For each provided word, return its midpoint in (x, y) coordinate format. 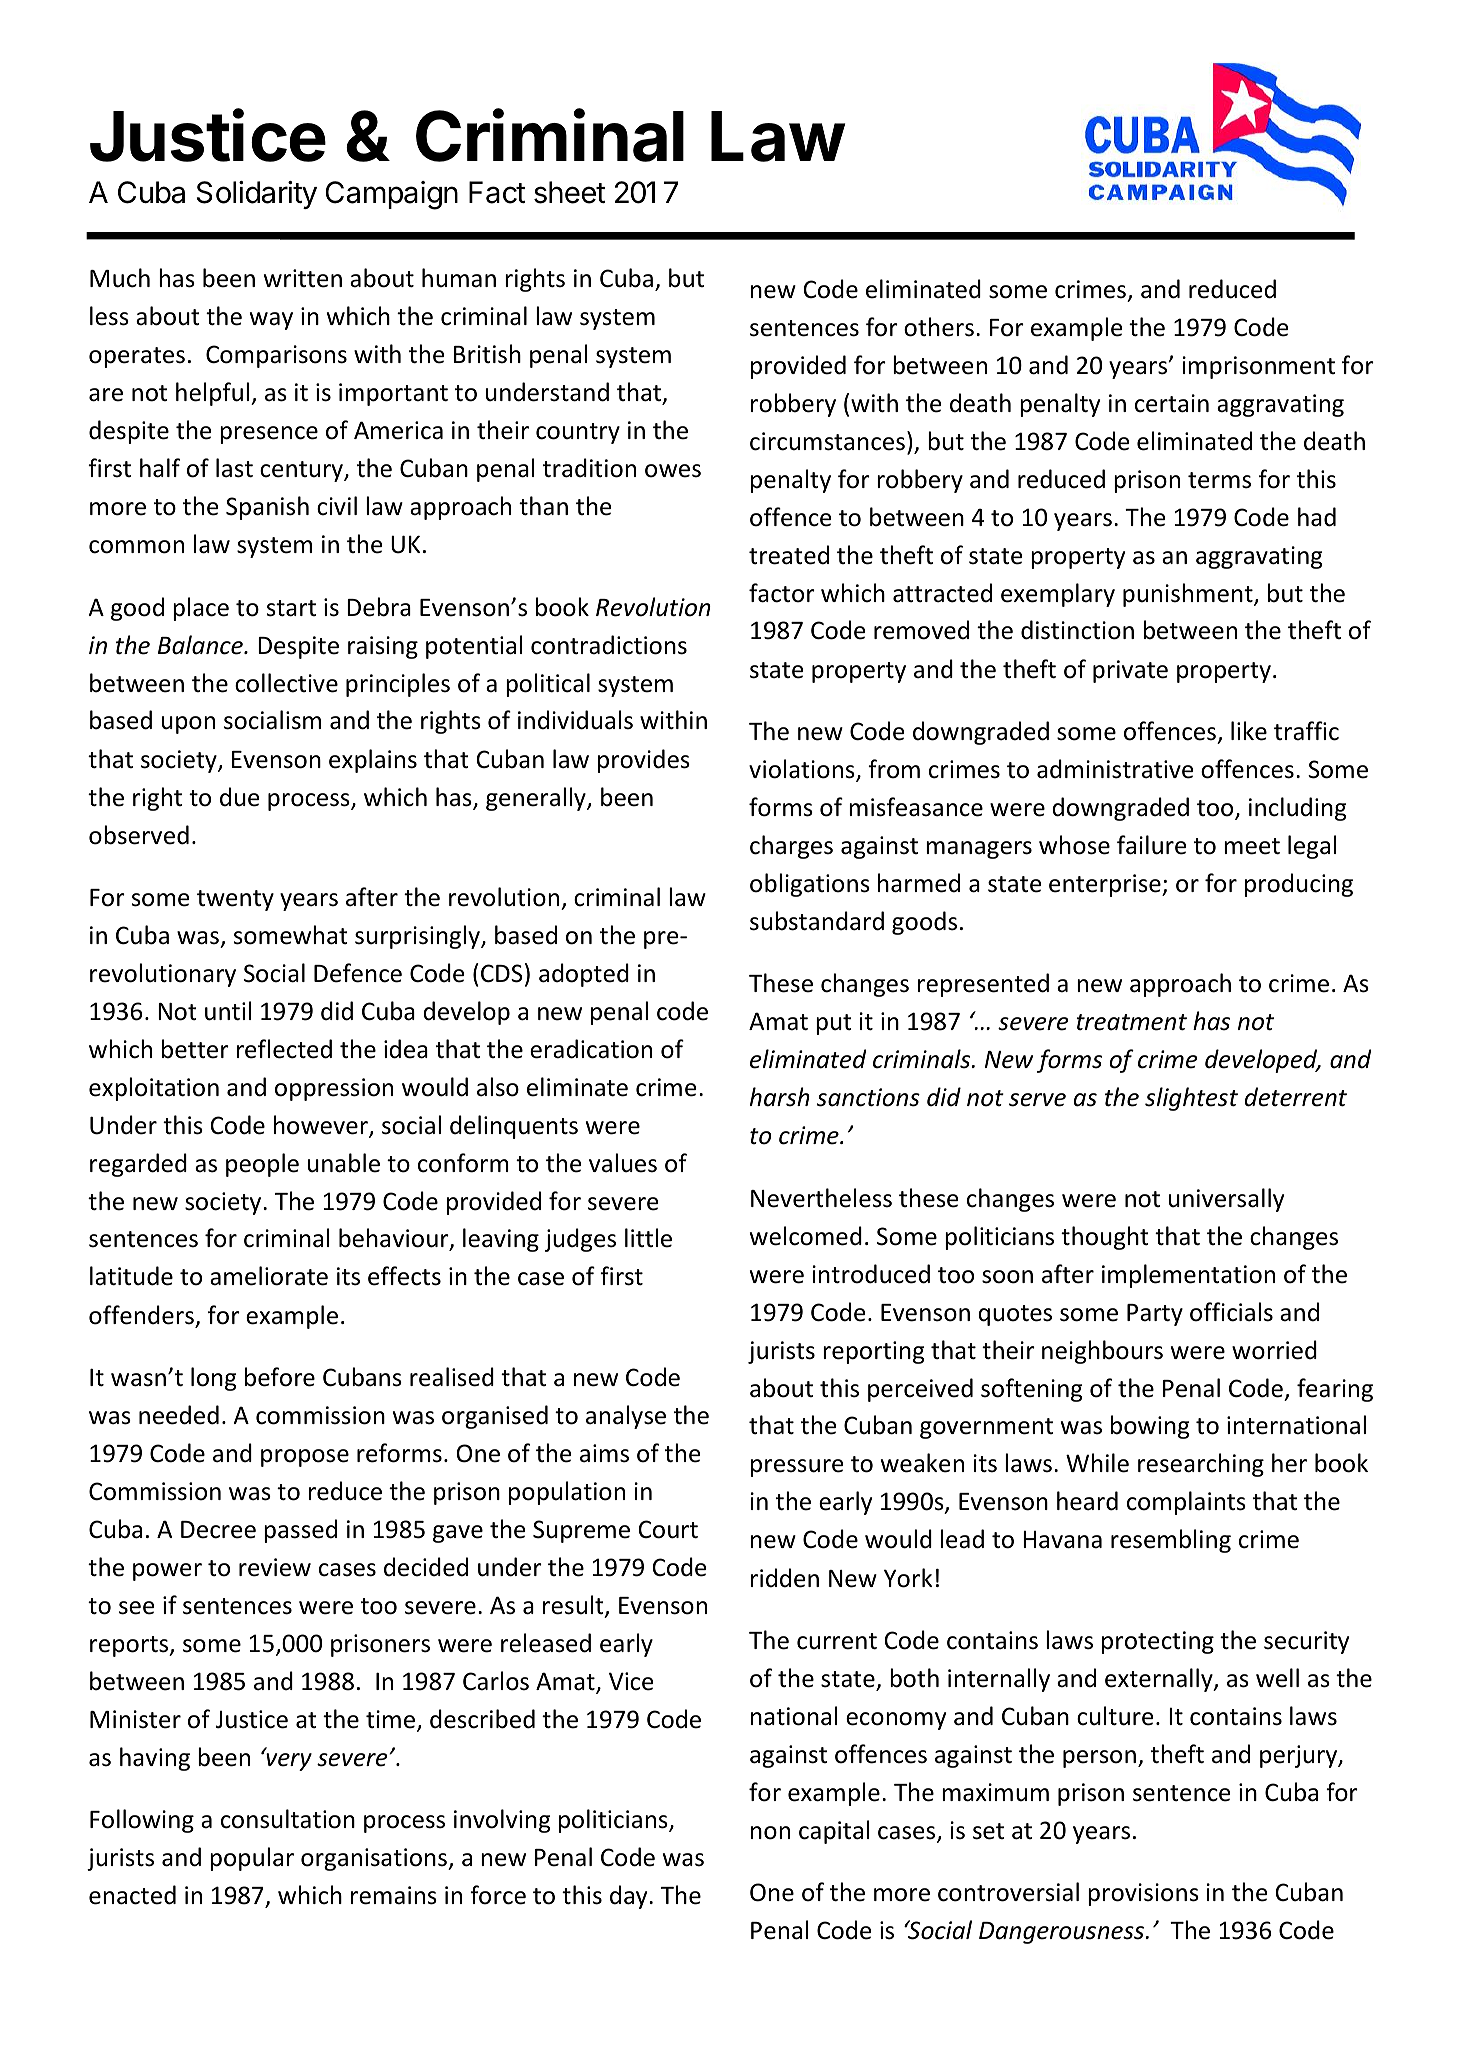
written (303, 278)
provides (644, 761)
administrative (1115, 769)
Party (1155, 1315)
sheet (569, 192)
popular (252, 1859)
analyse (626, 1417)
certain (1172, 403)
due (239, 797)
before (280, 1377)
